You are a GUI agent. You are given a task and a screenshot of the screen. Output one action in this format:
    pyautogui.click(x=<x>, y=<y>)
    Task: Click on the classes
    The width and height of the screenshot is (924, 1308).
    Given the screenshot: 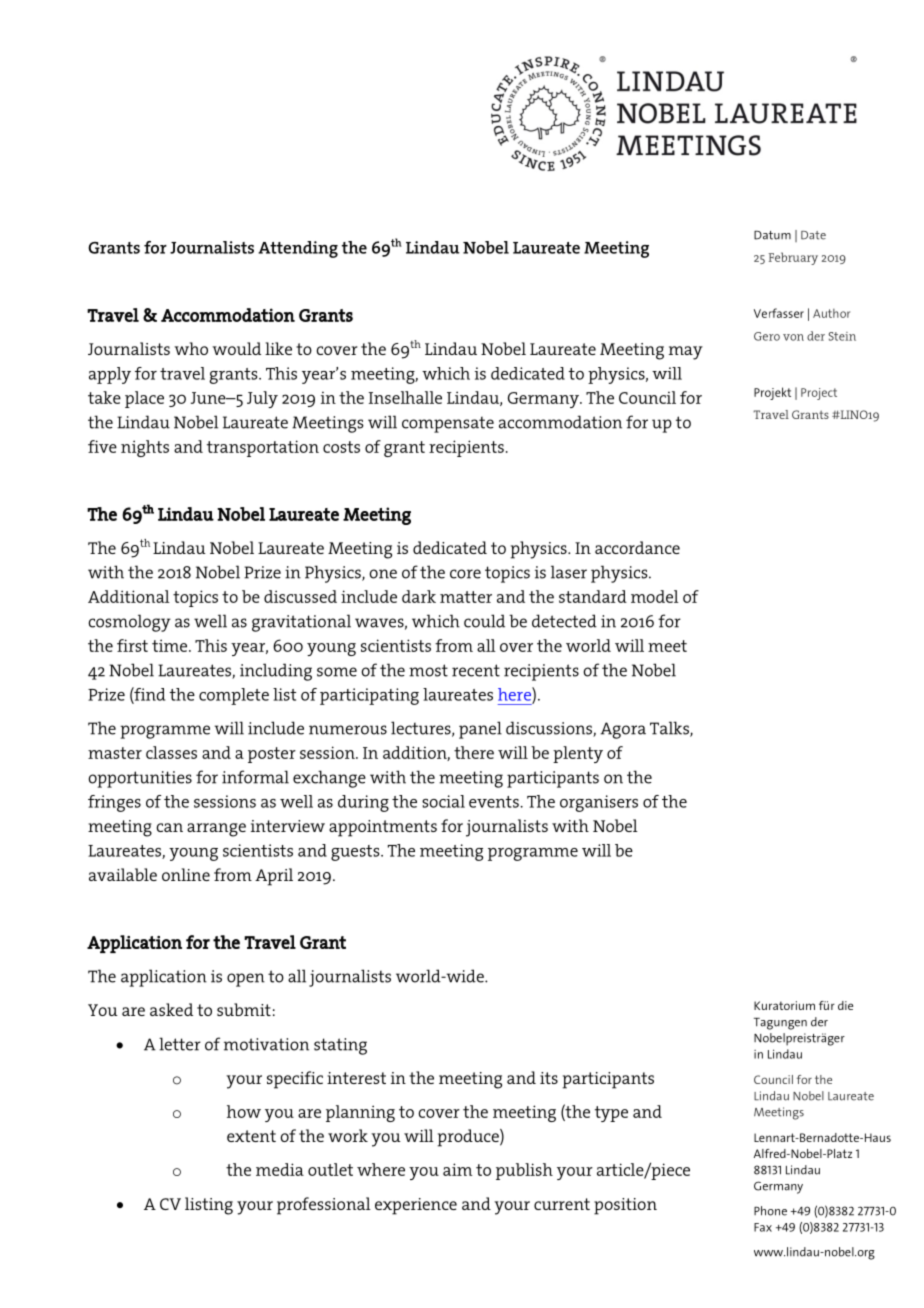 What is the action you would take?
    pyautogui.click(x=171, y=752)
